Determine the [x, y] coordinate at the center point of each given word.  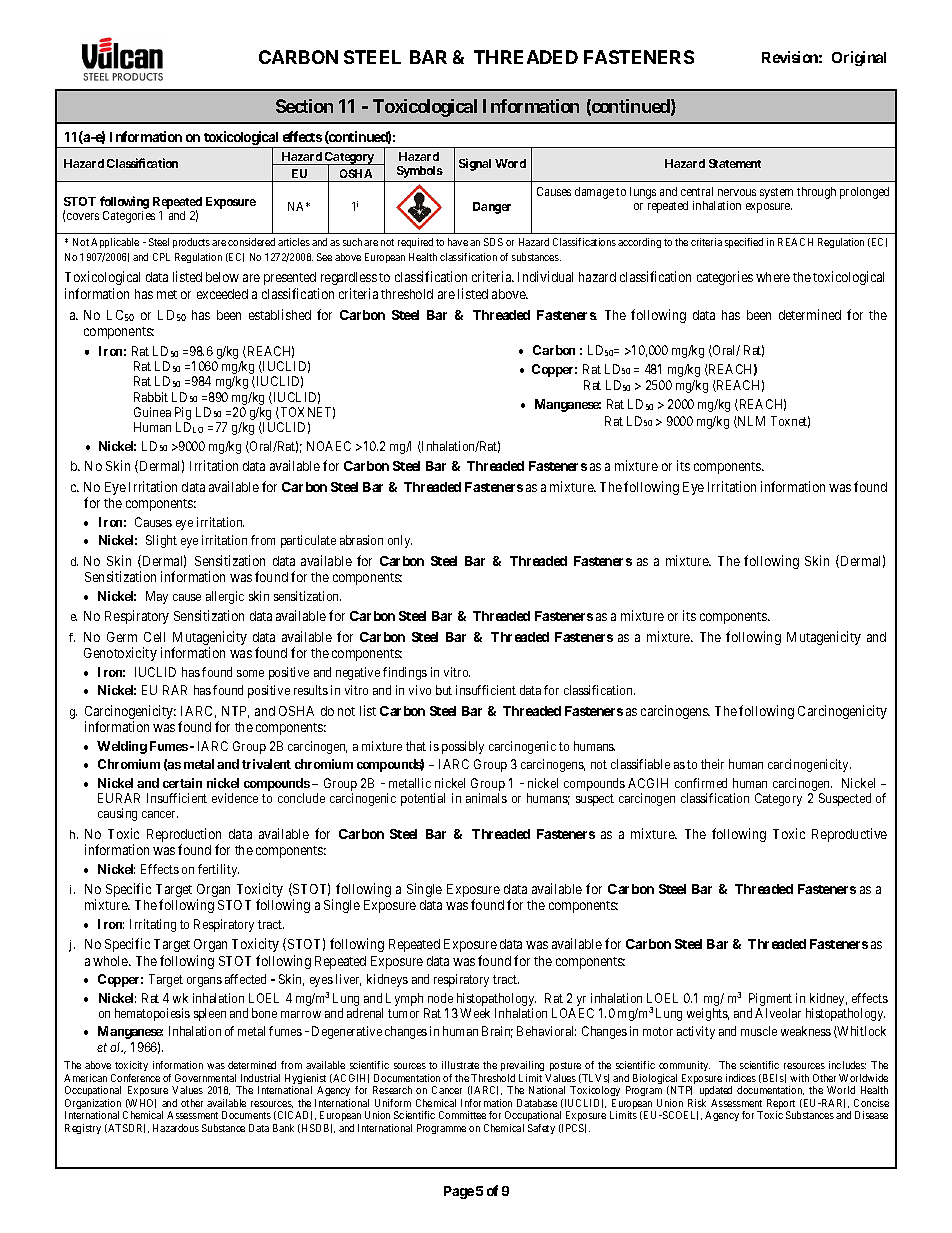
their [712, 764]
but [444, 690]
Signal [475, 164]
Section [304, 106]
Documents [246, 1115]
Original [859, 58]
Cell [154, 637]
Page [459, 1192]
